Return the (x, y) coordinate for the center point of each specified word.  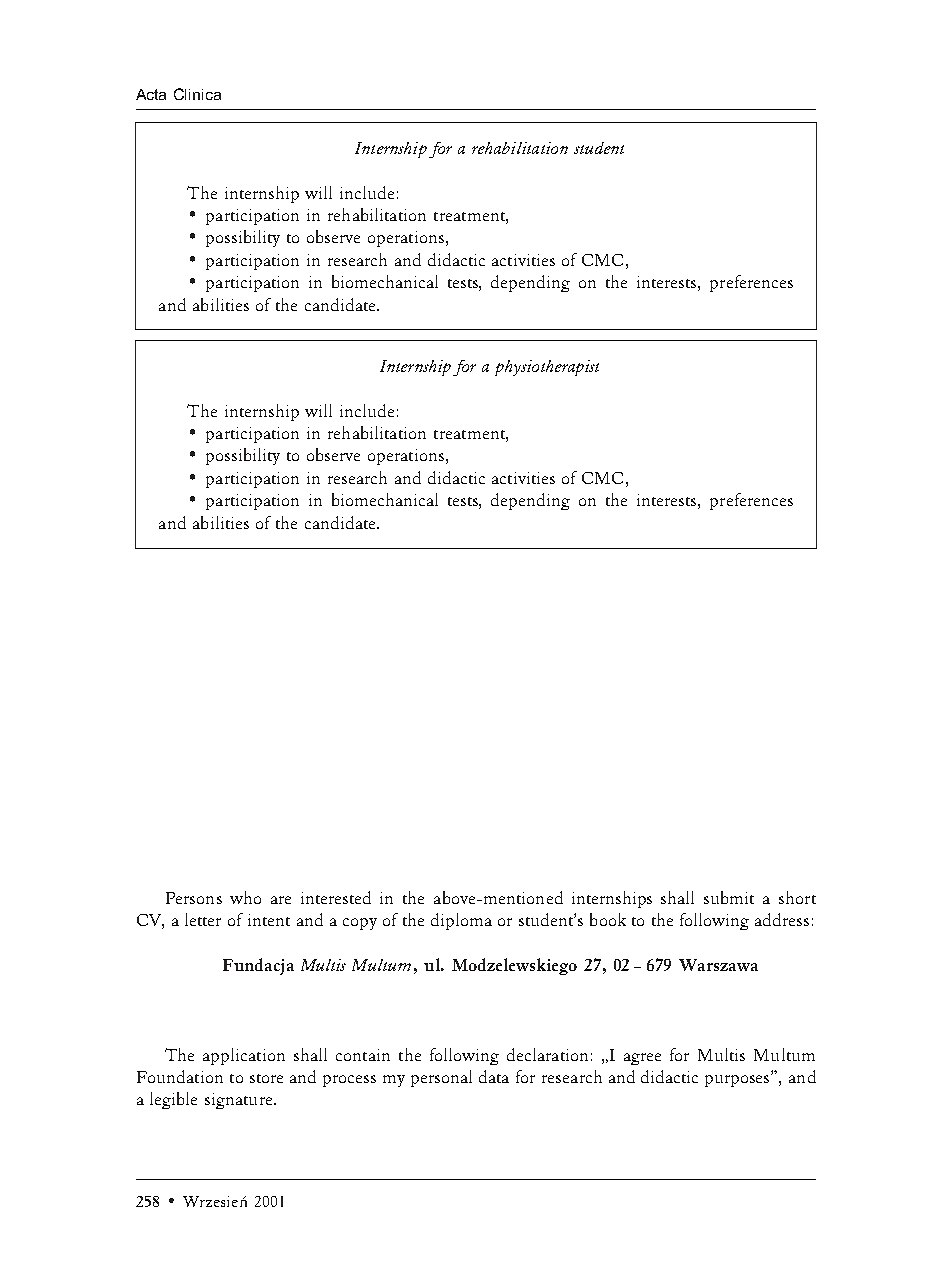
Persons (194, 898)
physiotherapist (547, 368)
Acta (151, 94)
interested (336, 897)
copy (360, 924)
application (244, 1056)
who (245, 897)
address (782, 919)
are (281, 900)
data (494, 1076)
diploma (461, 921)
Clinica (197, 94)
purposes (738, 1080)
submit (729, 897)
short (797, 897)
